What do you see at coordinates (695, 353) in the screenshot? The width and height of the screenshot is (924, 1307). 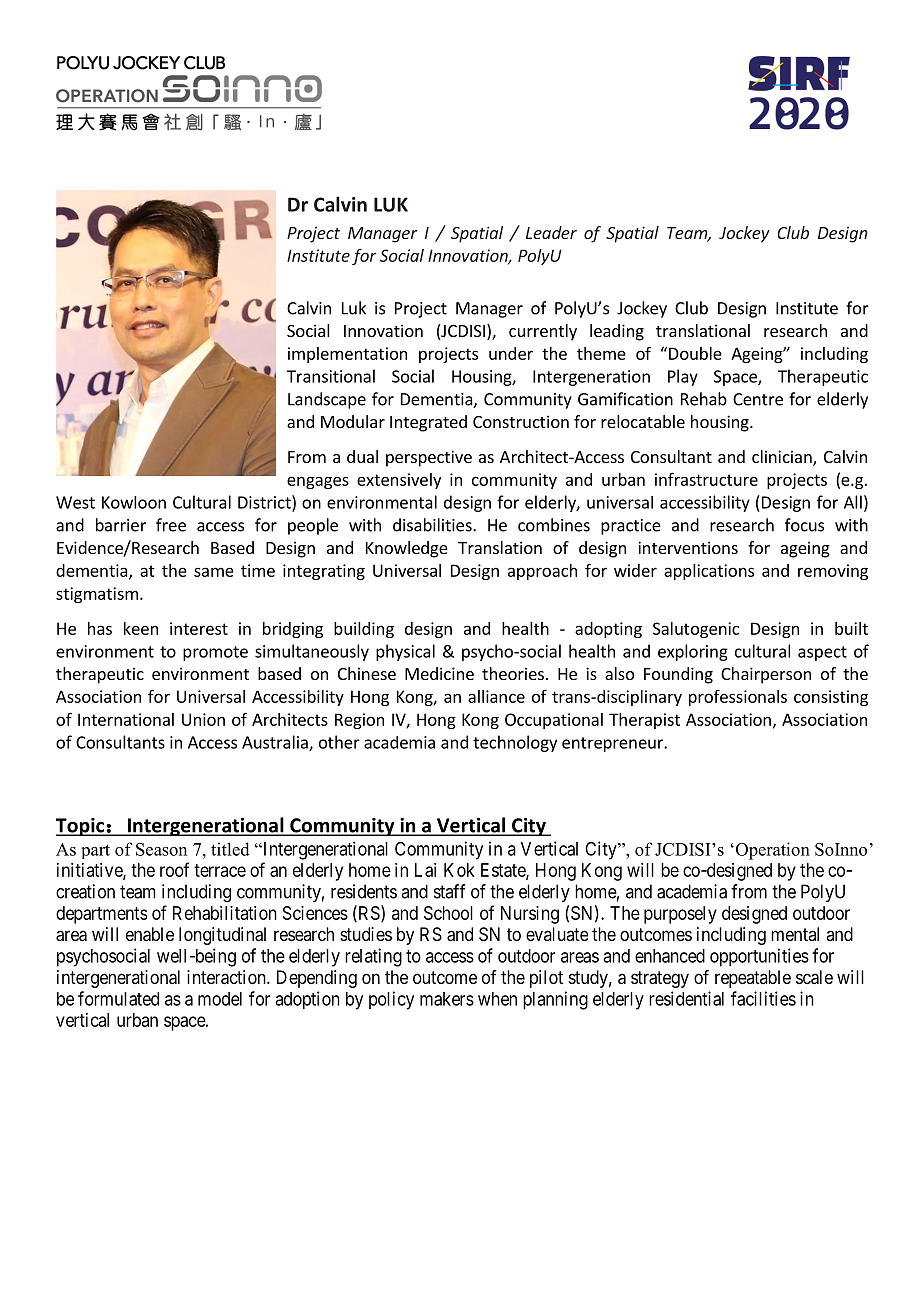 I see `Double` at bounding box center [695, 353].
